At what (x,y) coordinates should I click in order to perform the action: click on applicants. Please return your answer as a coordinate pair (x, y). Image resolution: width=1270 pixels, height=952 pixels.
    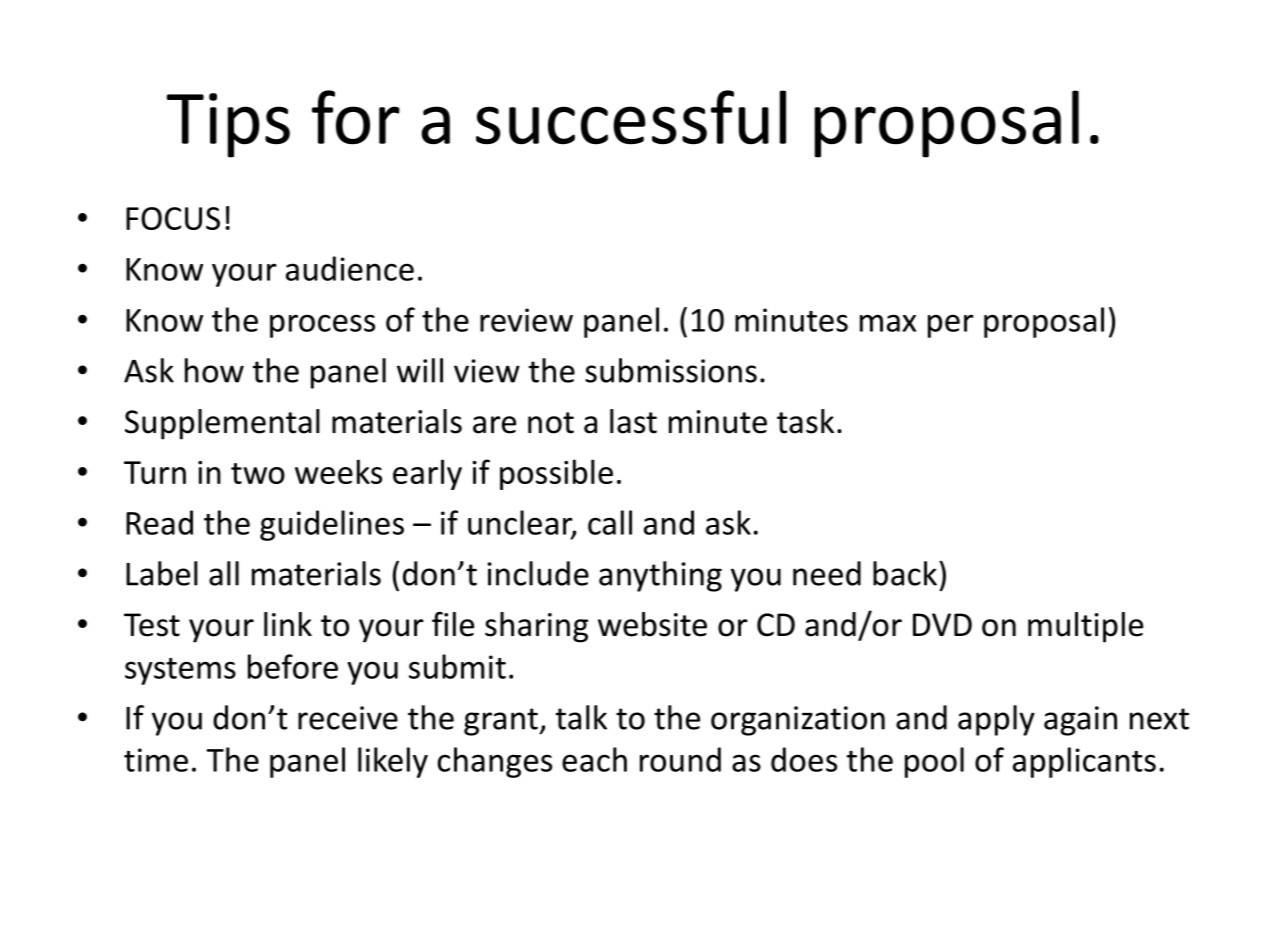
    Looking at the image, I should click on (1084, 762).
